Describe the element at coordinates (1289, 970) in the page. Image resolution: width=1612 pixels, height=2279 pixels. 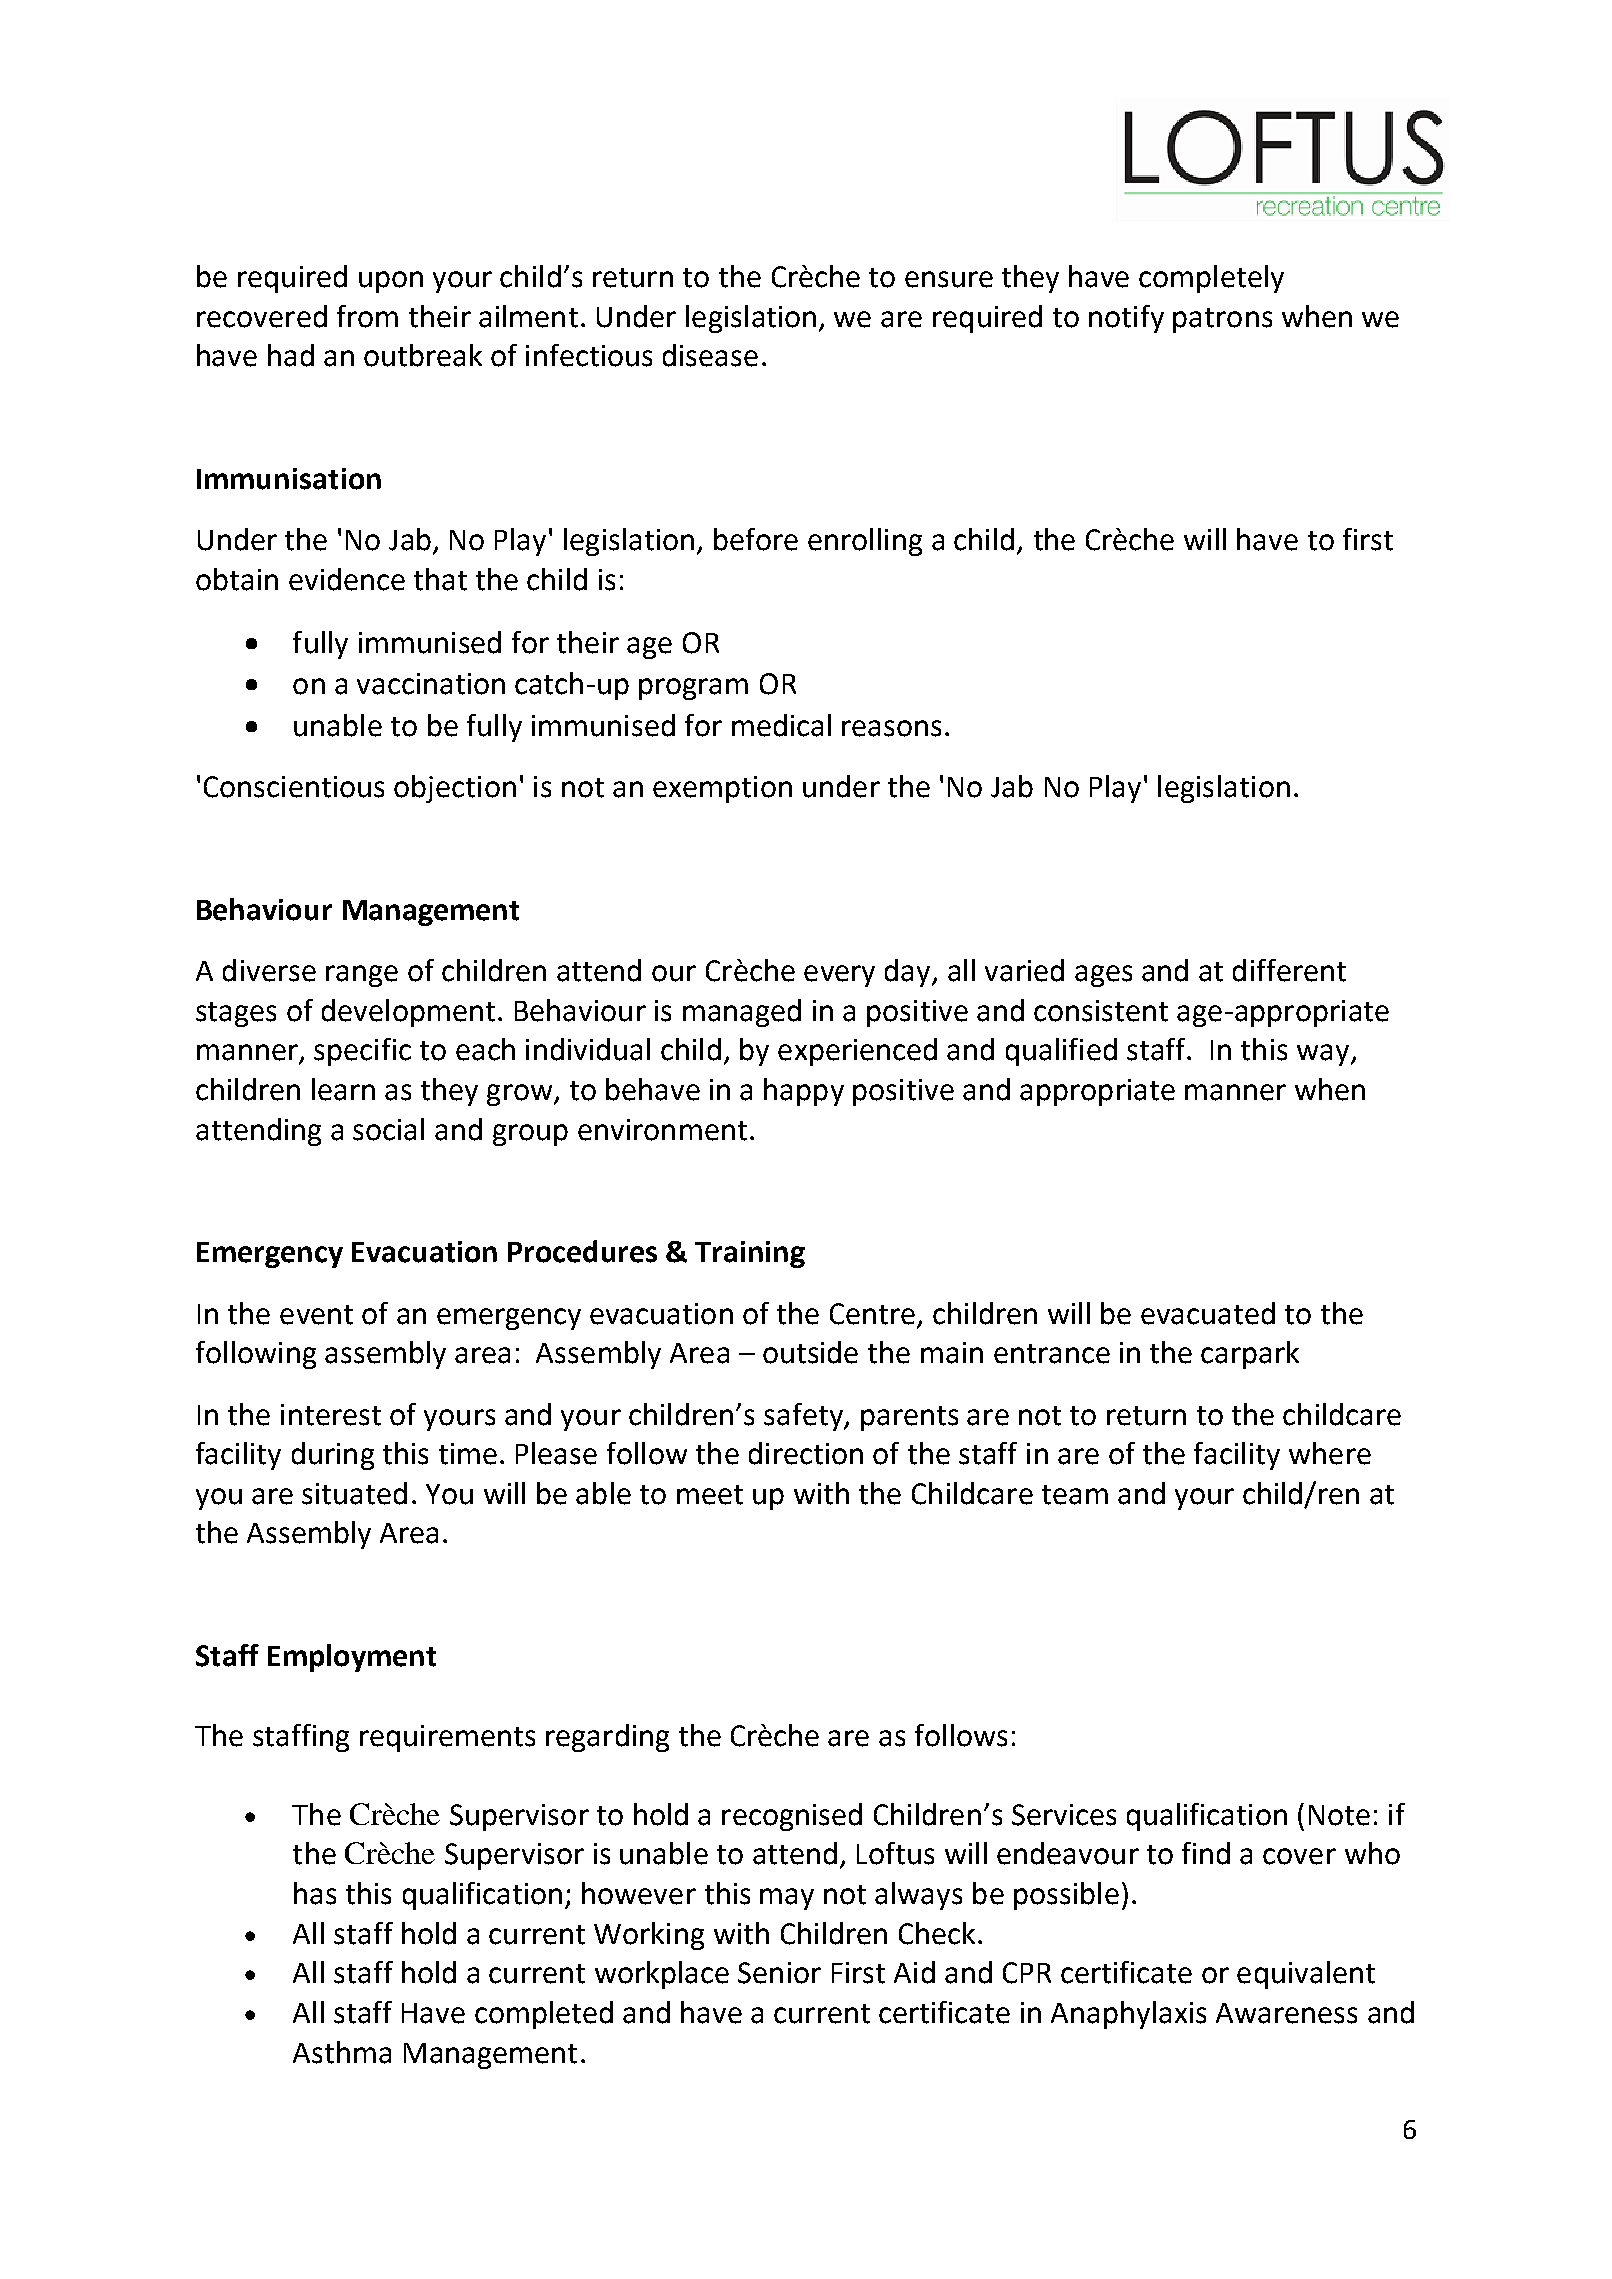
I see `different` at that location.
